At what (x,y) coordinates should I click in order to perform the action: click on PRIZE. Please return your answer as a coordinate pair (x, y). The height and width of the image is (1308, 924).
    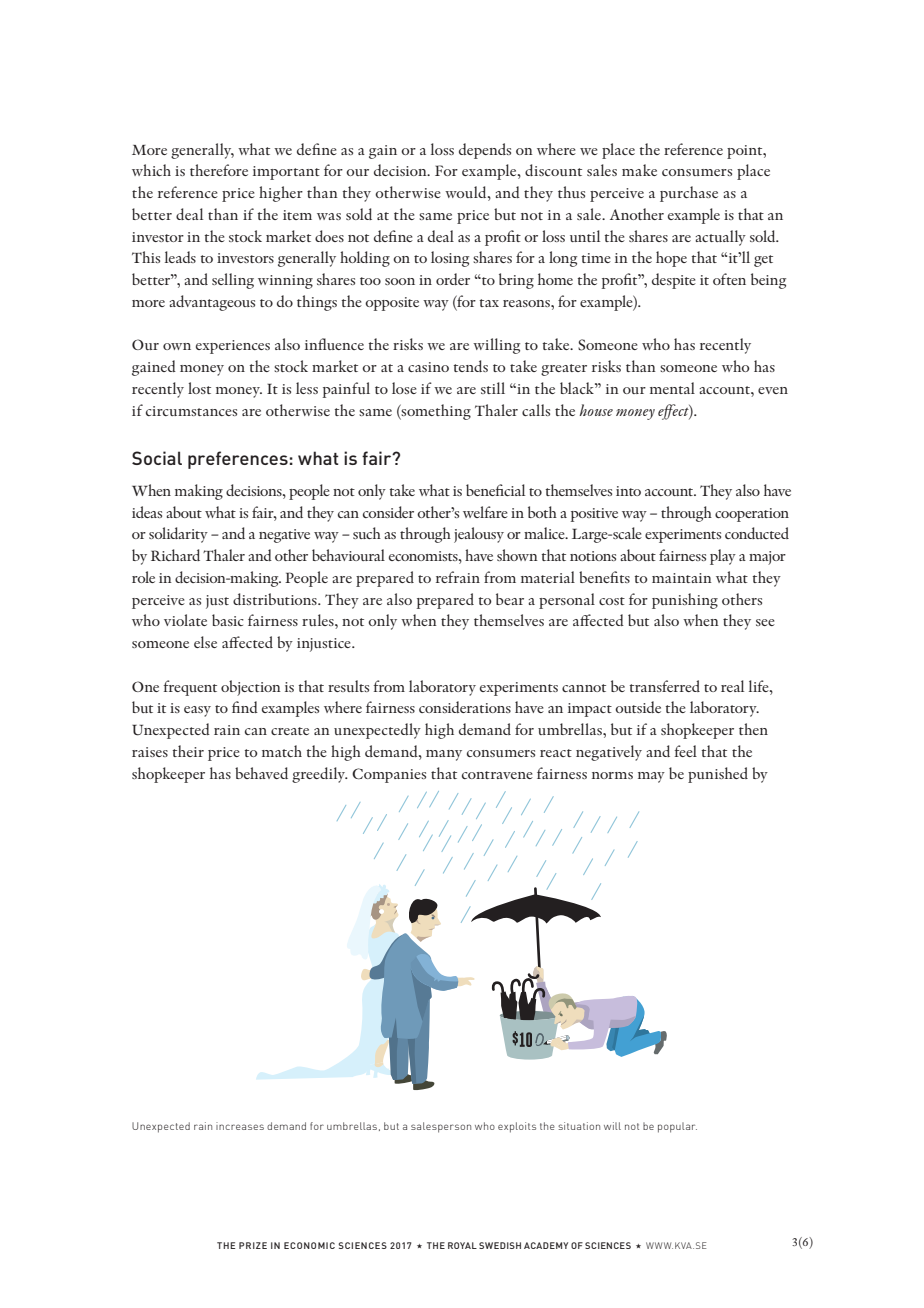
    Looking at the image, I should click on (253, 1245).
